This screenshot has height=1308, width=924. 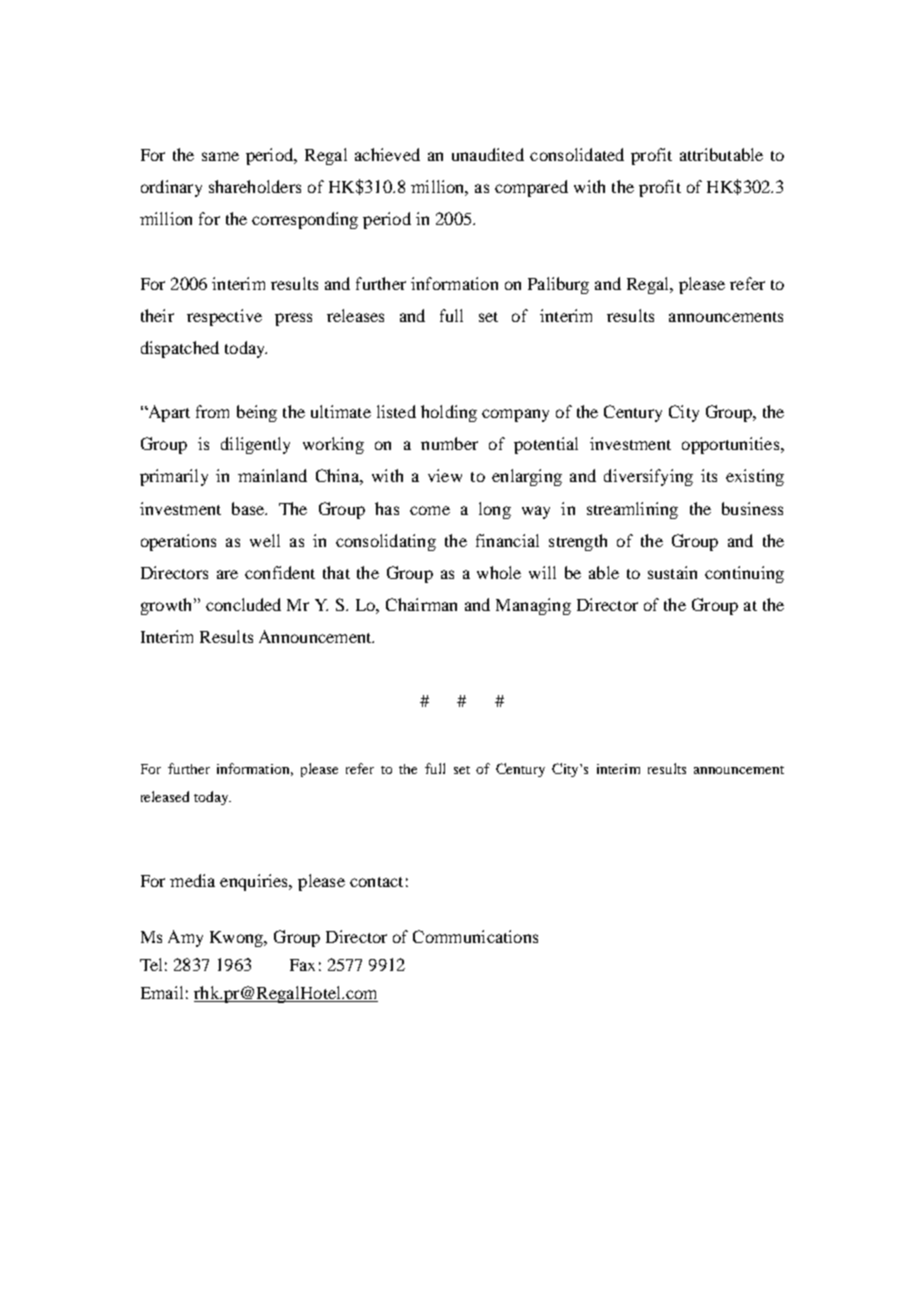 What do you see at coordinates (531, 188) in the screenshot?
I see `compared` at bounding box center [531, 188].
